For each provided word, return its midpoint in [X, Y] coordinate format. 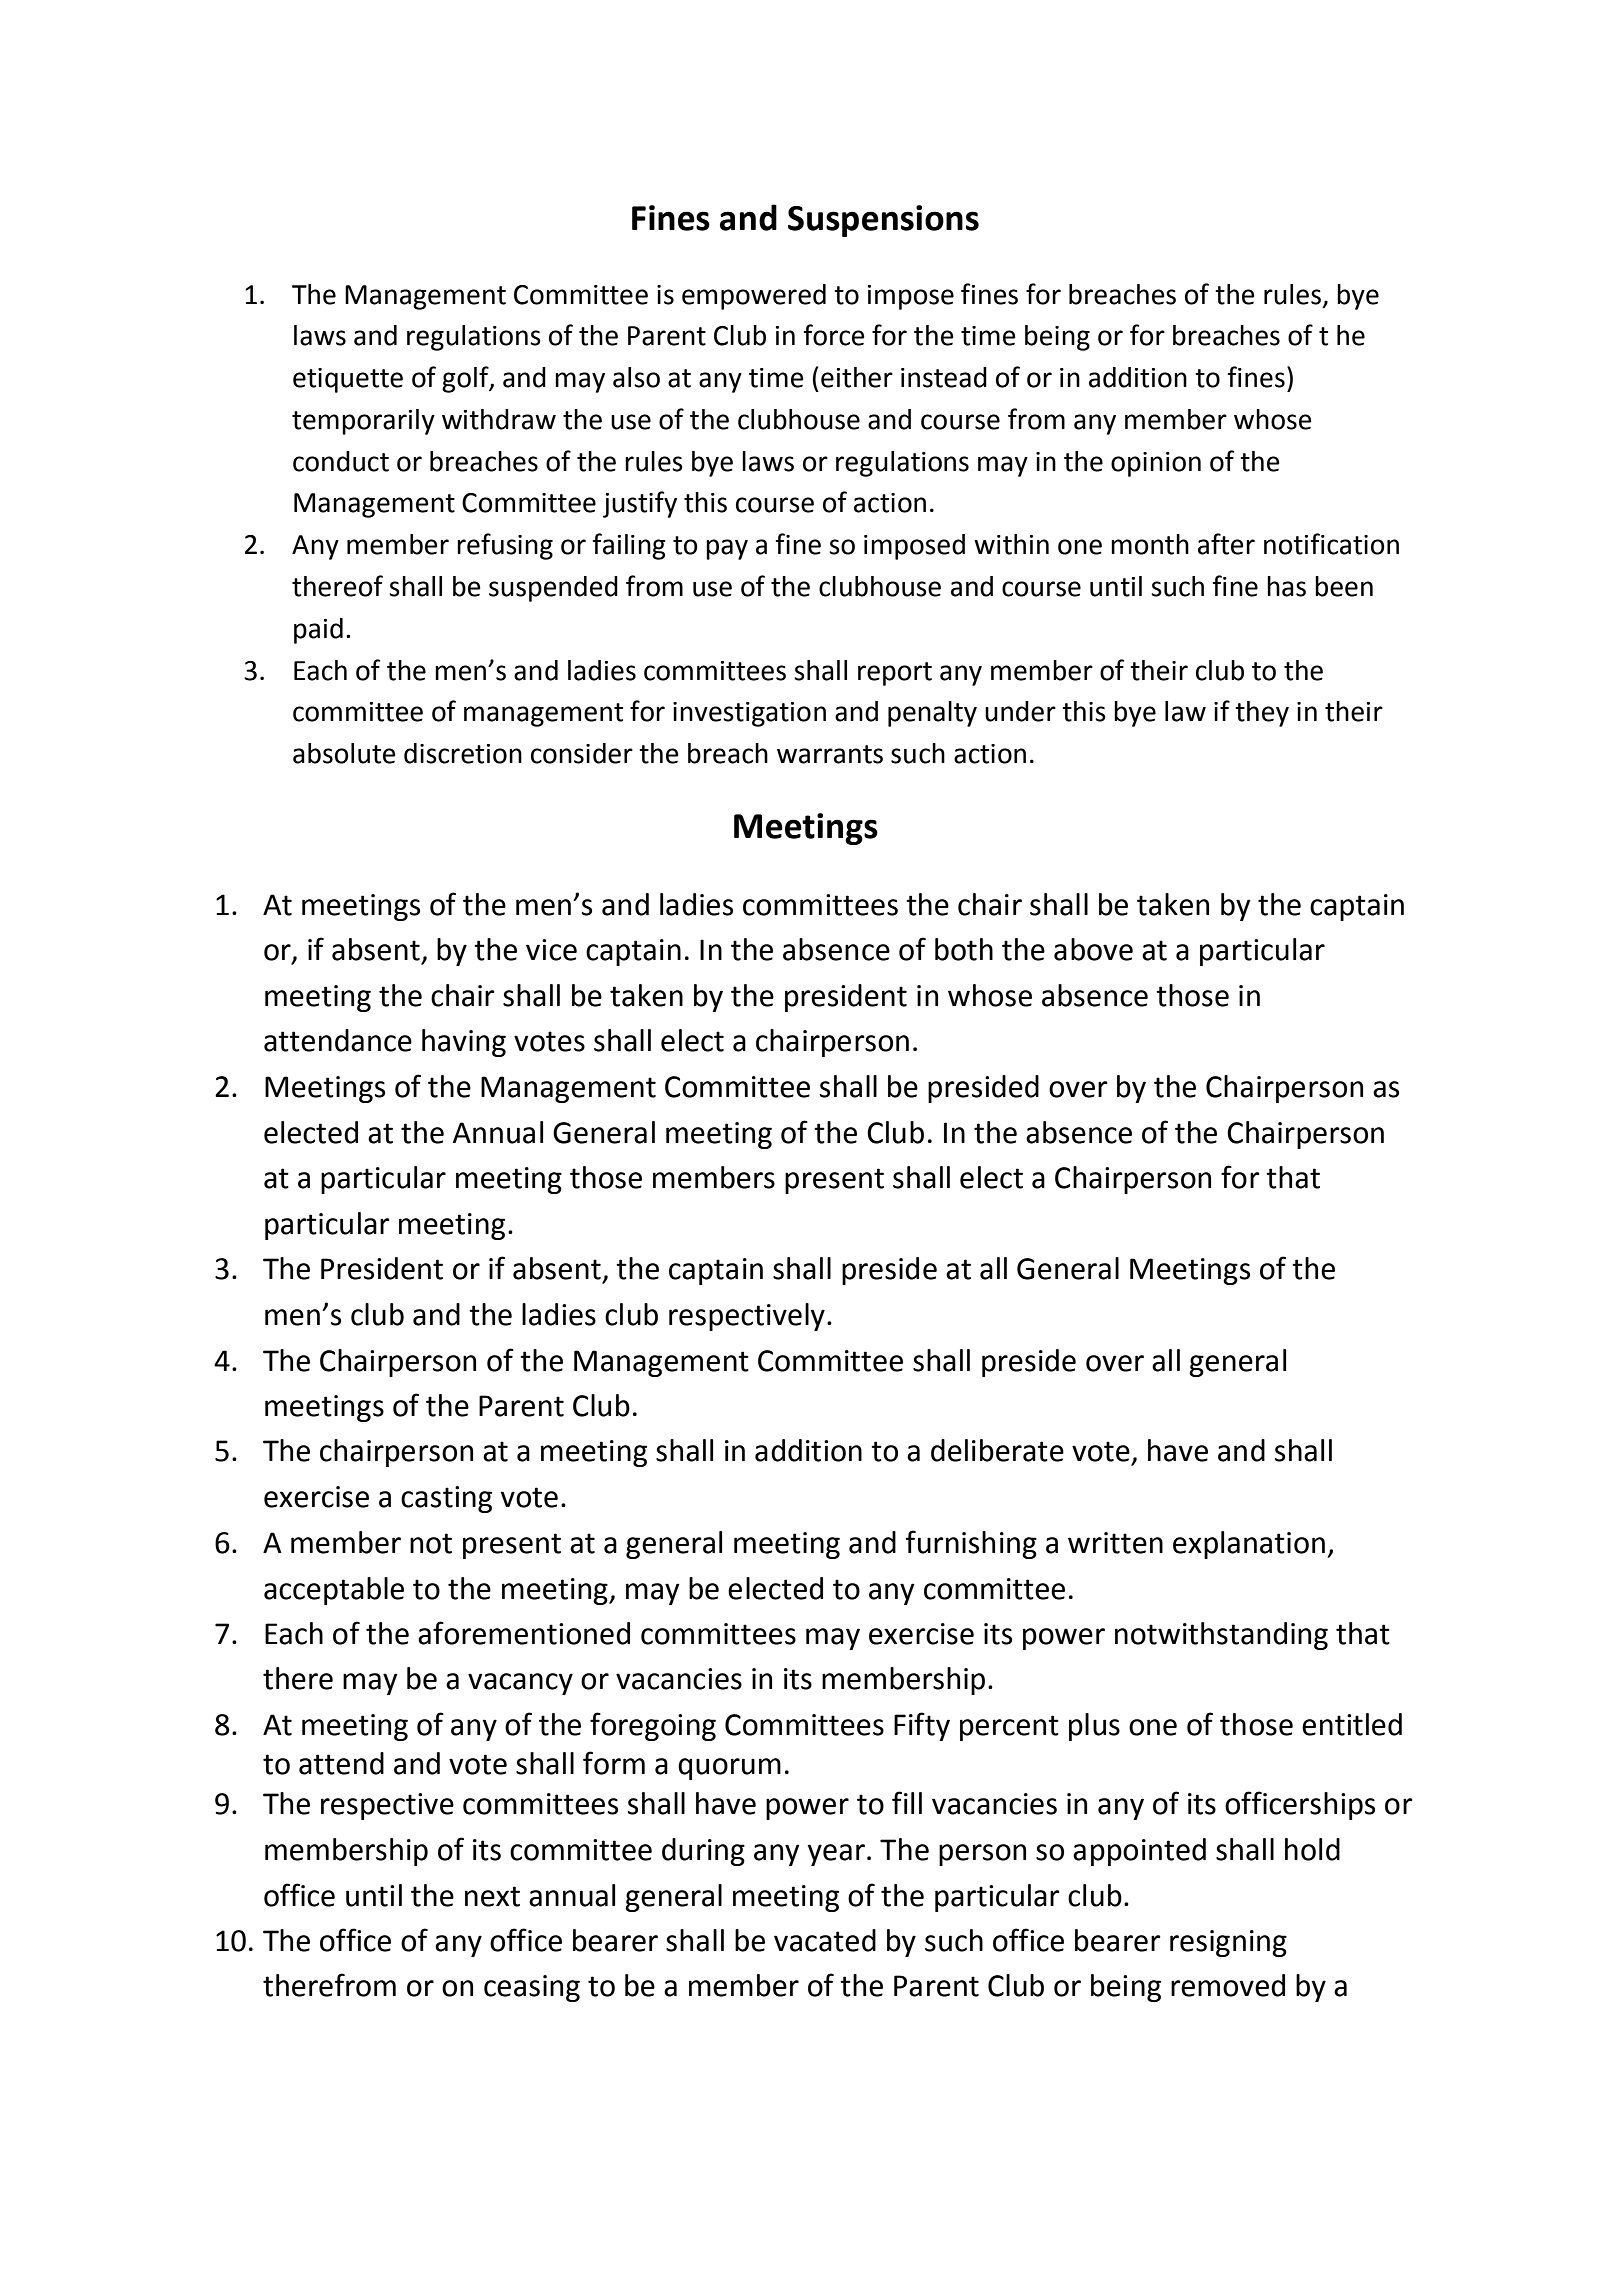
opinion [1156, 464]
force [834, 335]
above [1093, 949]
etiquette [348, 380]
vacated [825, 1940]
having [464, 1043]
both [964, 949]
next [492, 1896]
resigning [1228, 1943]
